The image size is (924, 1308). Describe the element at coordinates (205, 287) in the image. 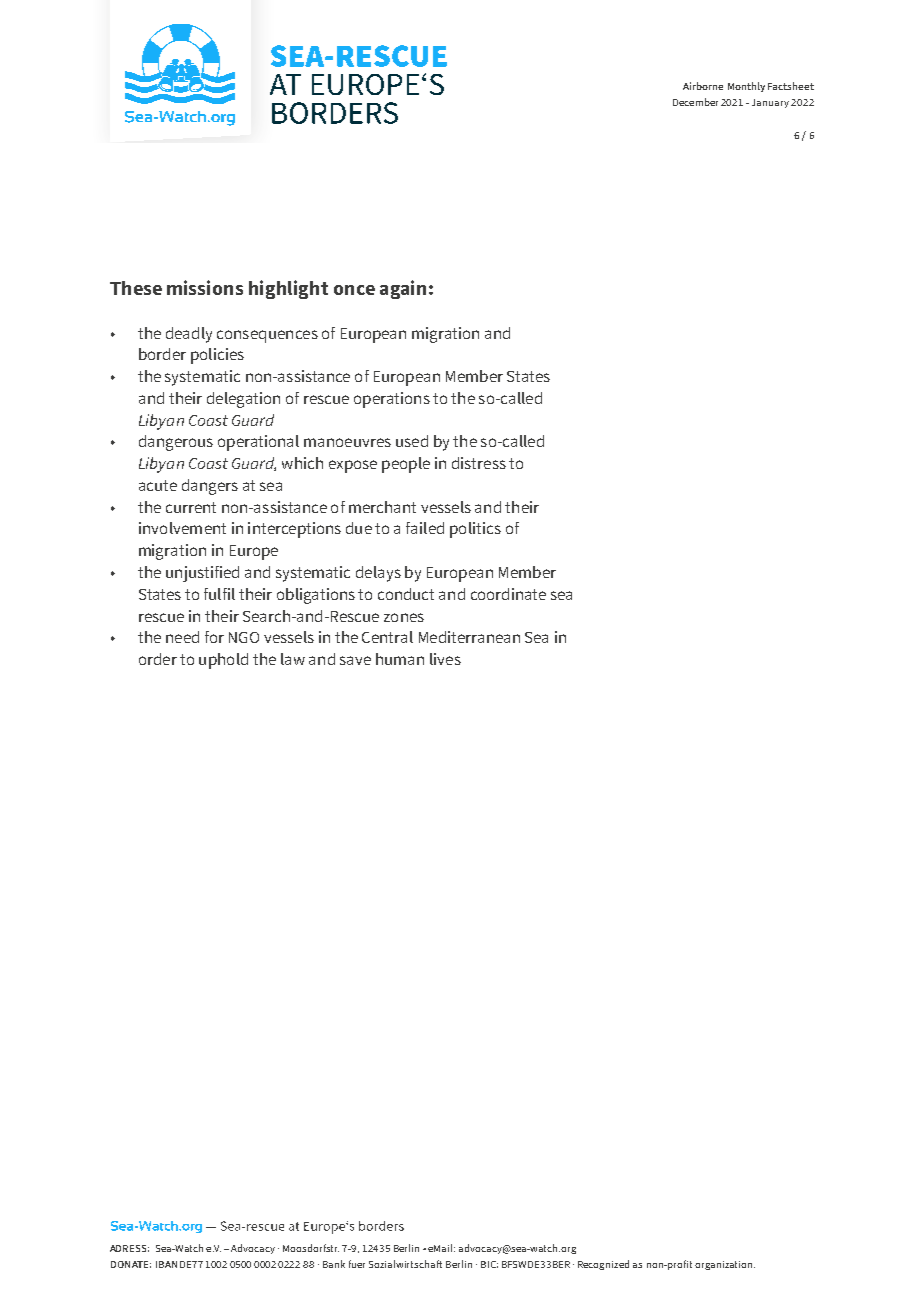

I see `missions` at that location.
